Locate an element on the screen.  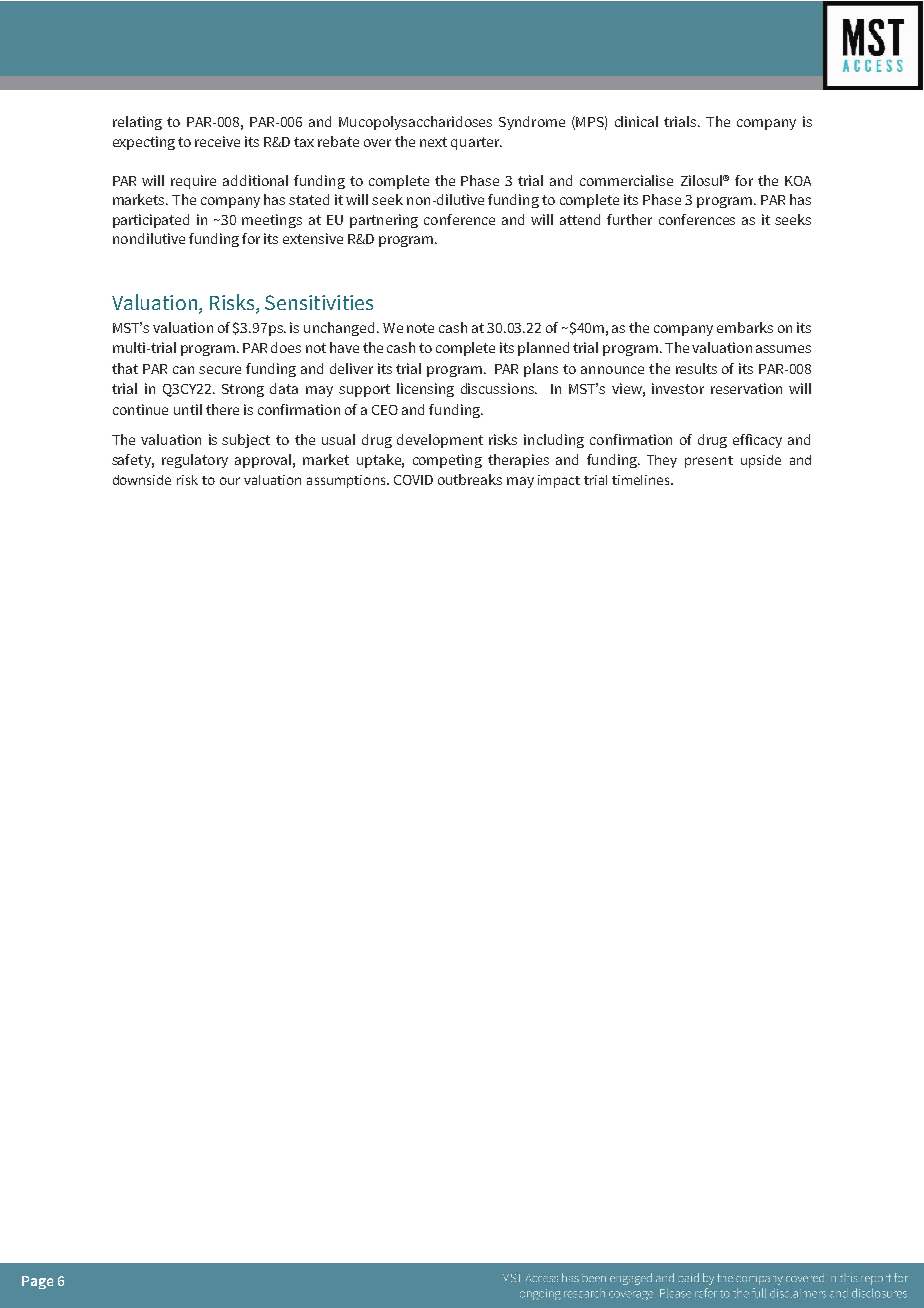
downside is located at coordinates (142, 480).
